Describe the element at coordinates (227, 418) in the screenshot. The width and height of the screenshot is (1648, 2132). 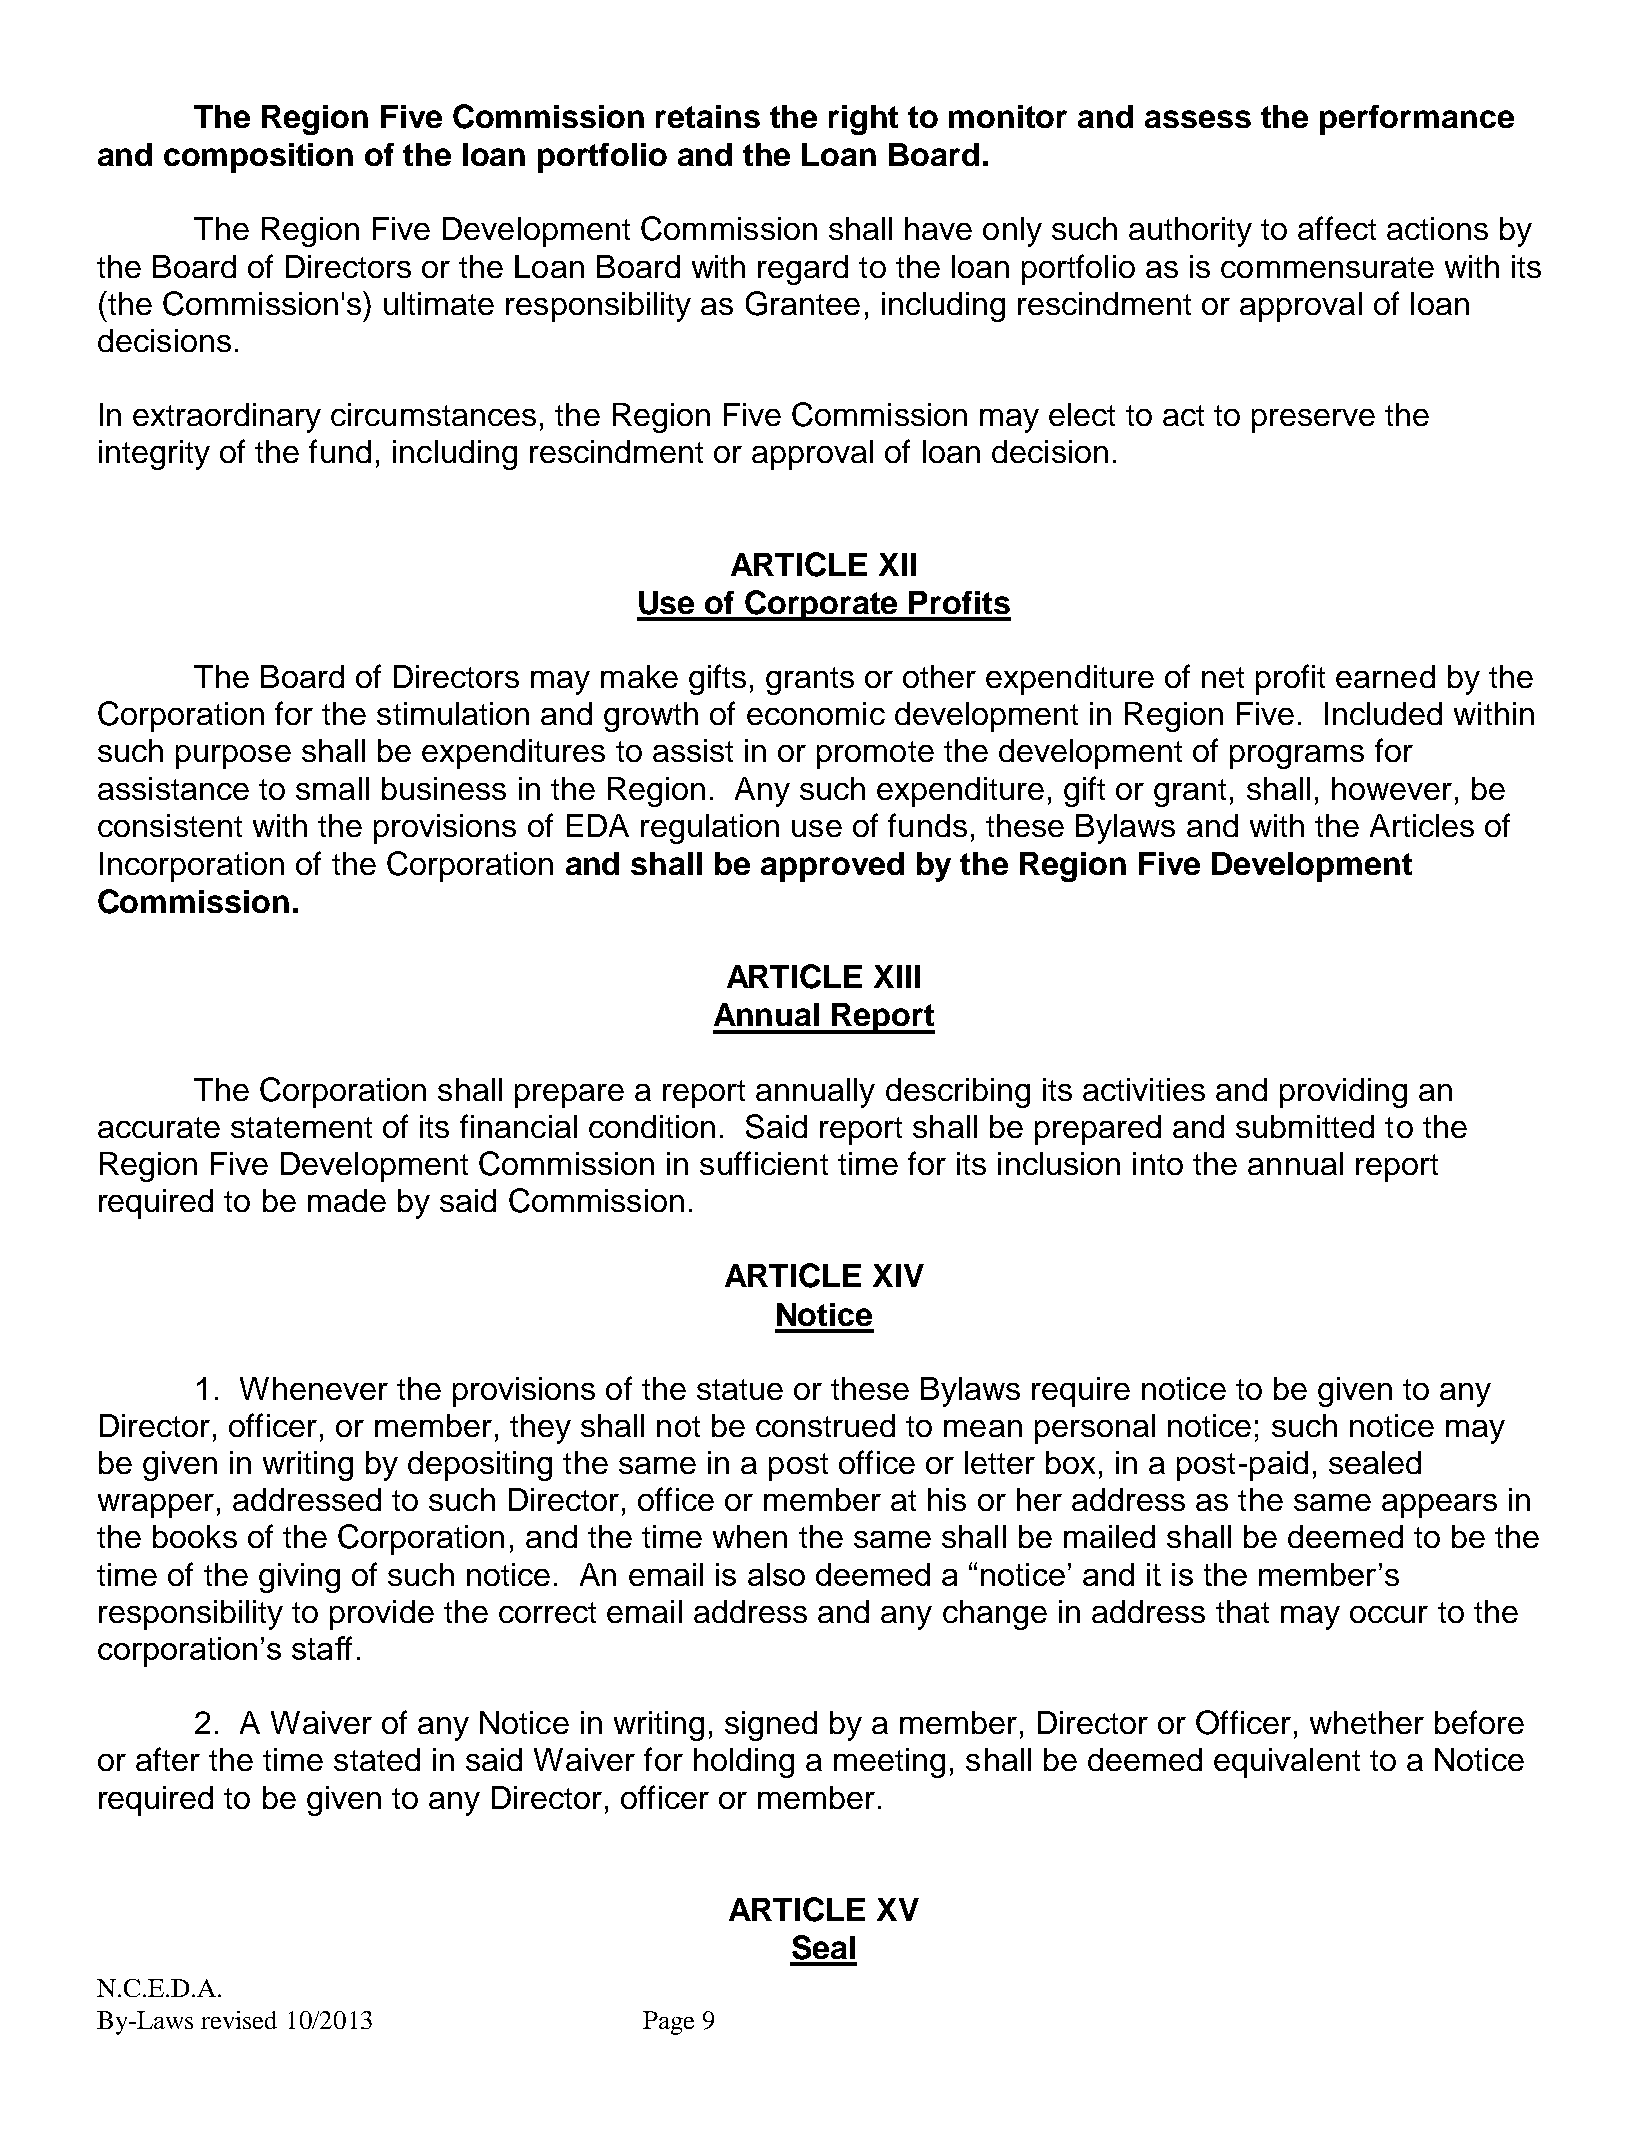
I see `extraordinary` at that location.
